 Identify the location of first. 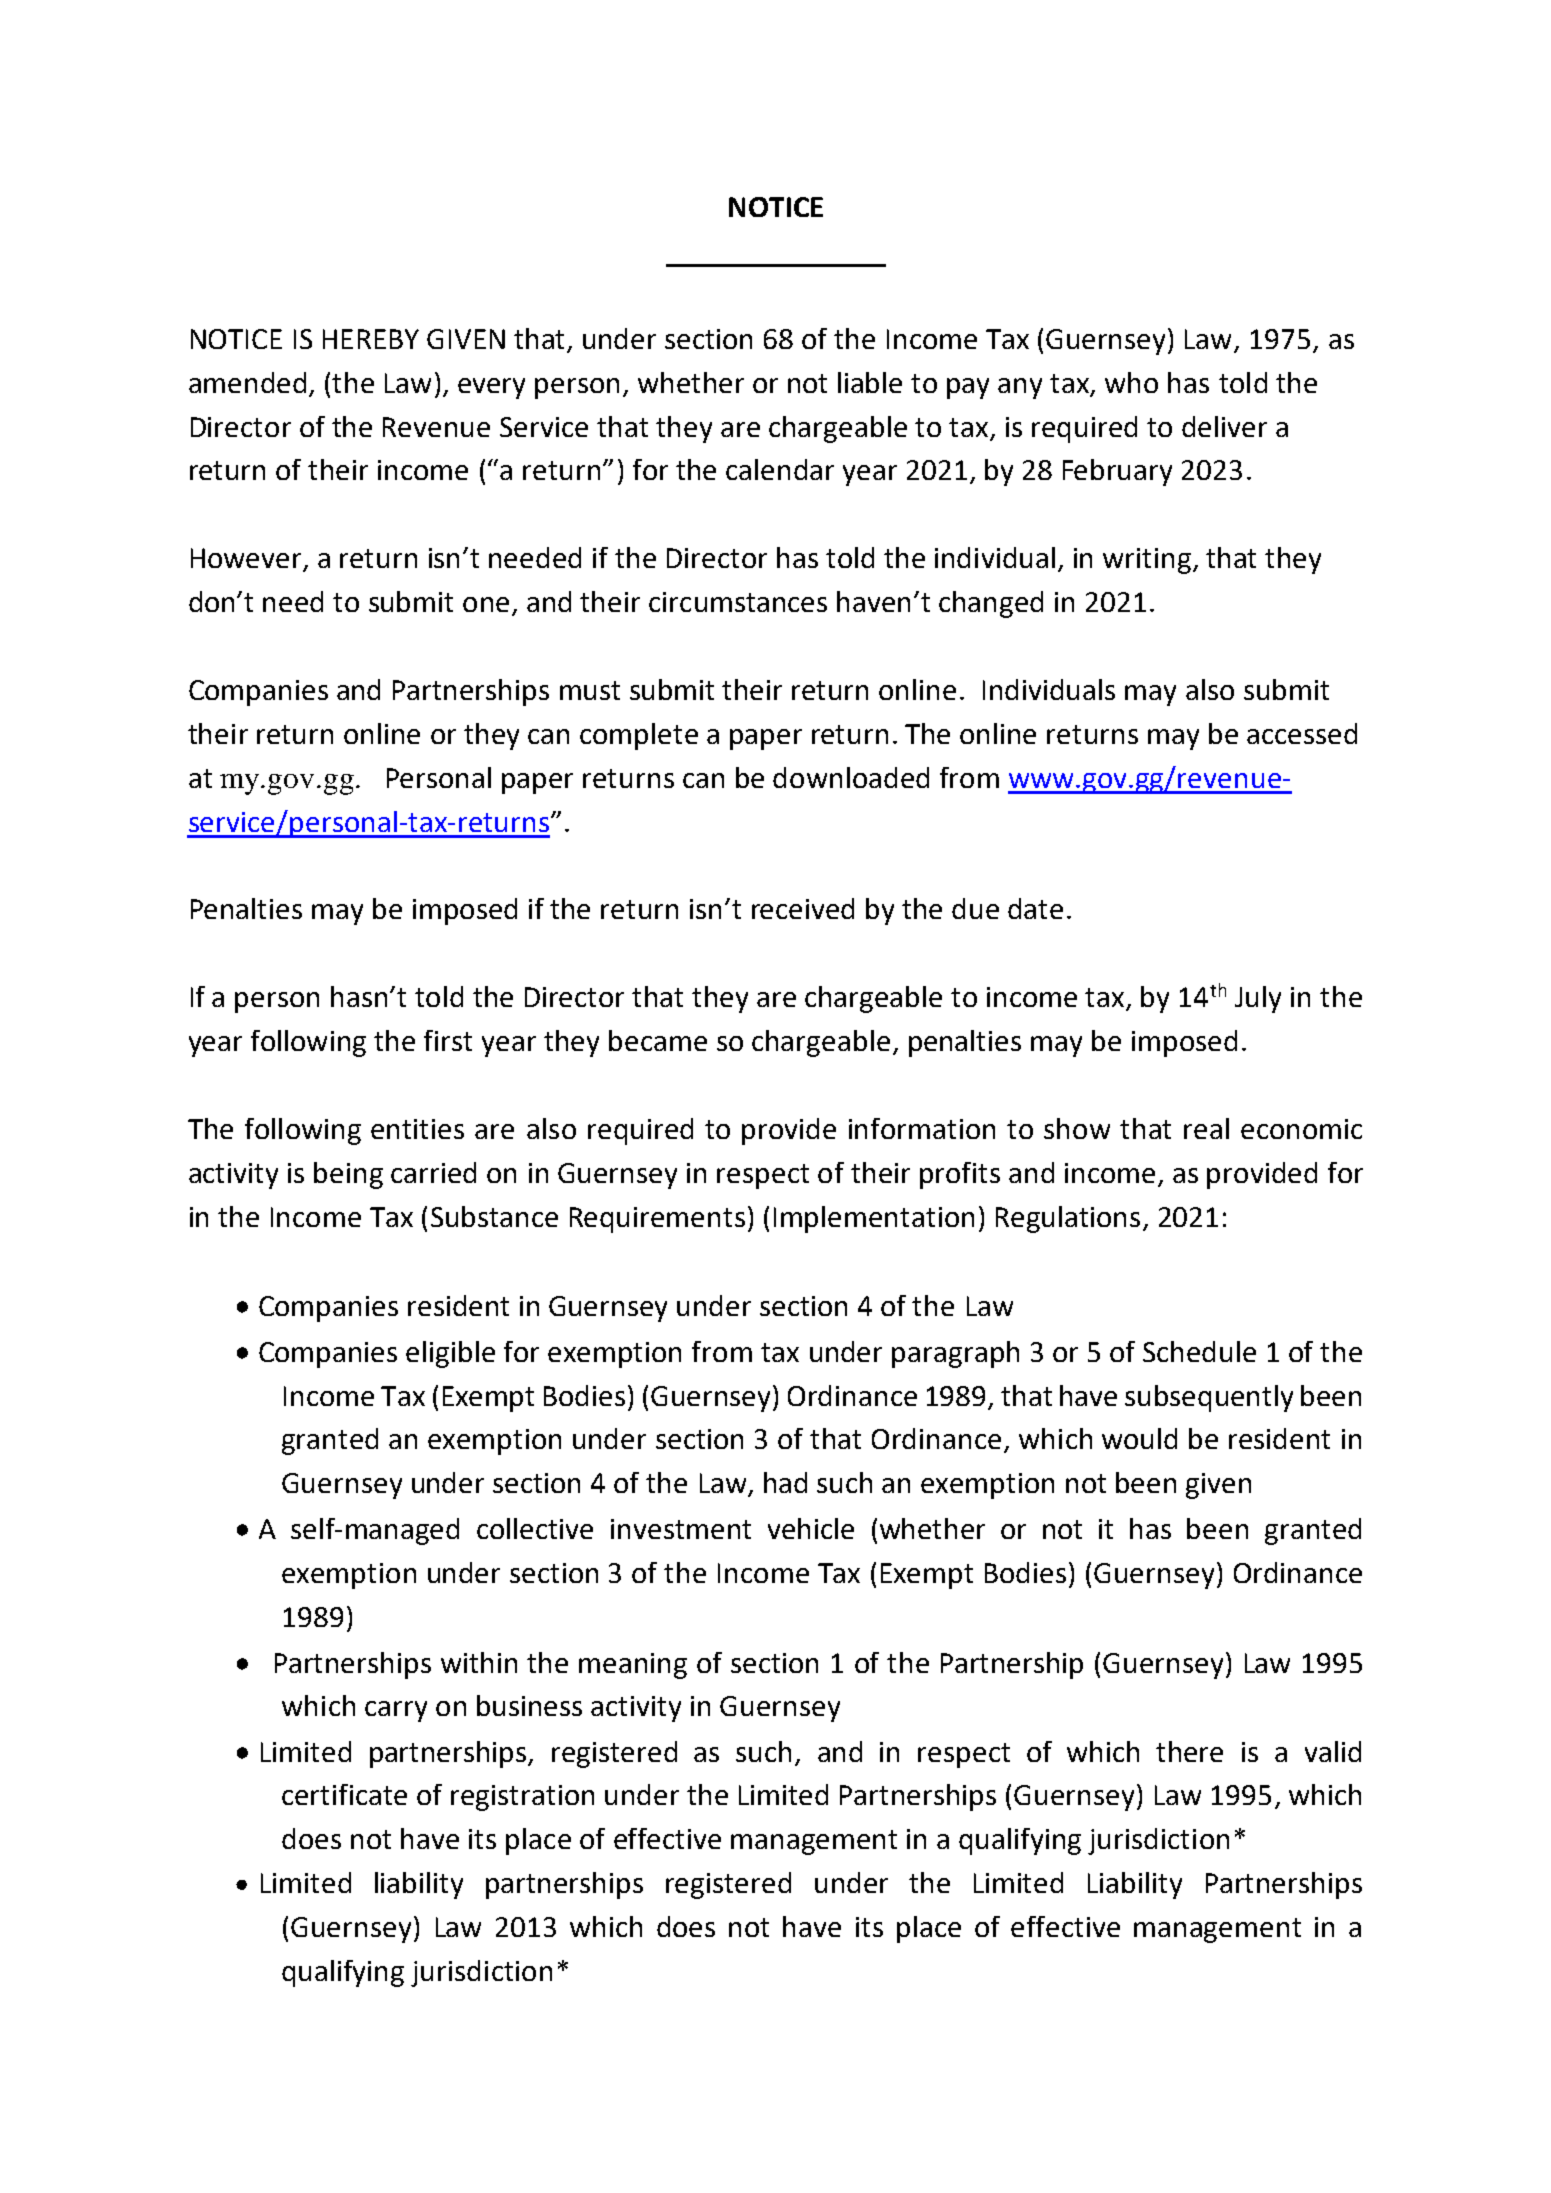
(448, 1040).
